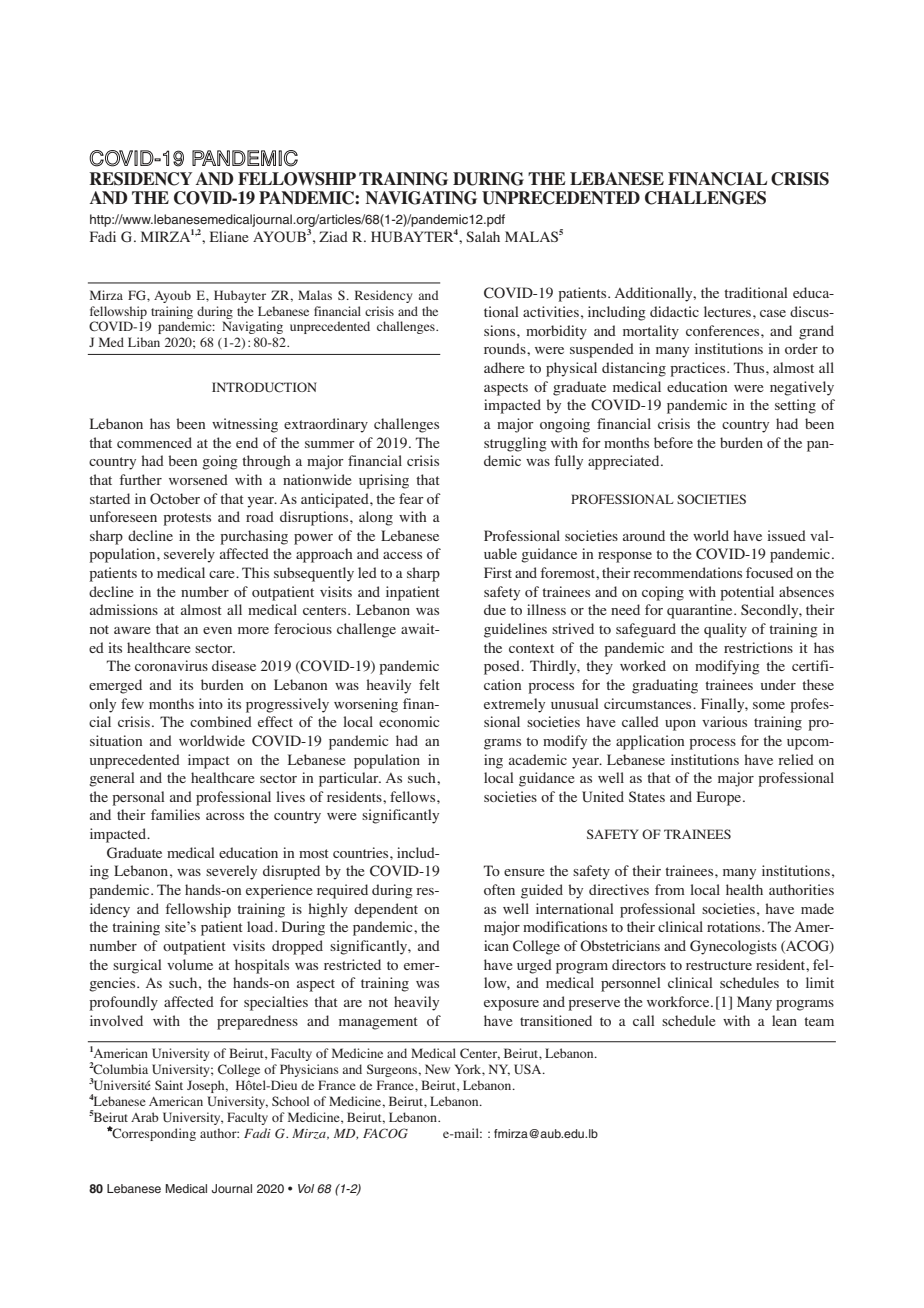 This image has width=924, height=1308. Describe the element at coordinates (778, 684) in the image. I see `under` at that location.
